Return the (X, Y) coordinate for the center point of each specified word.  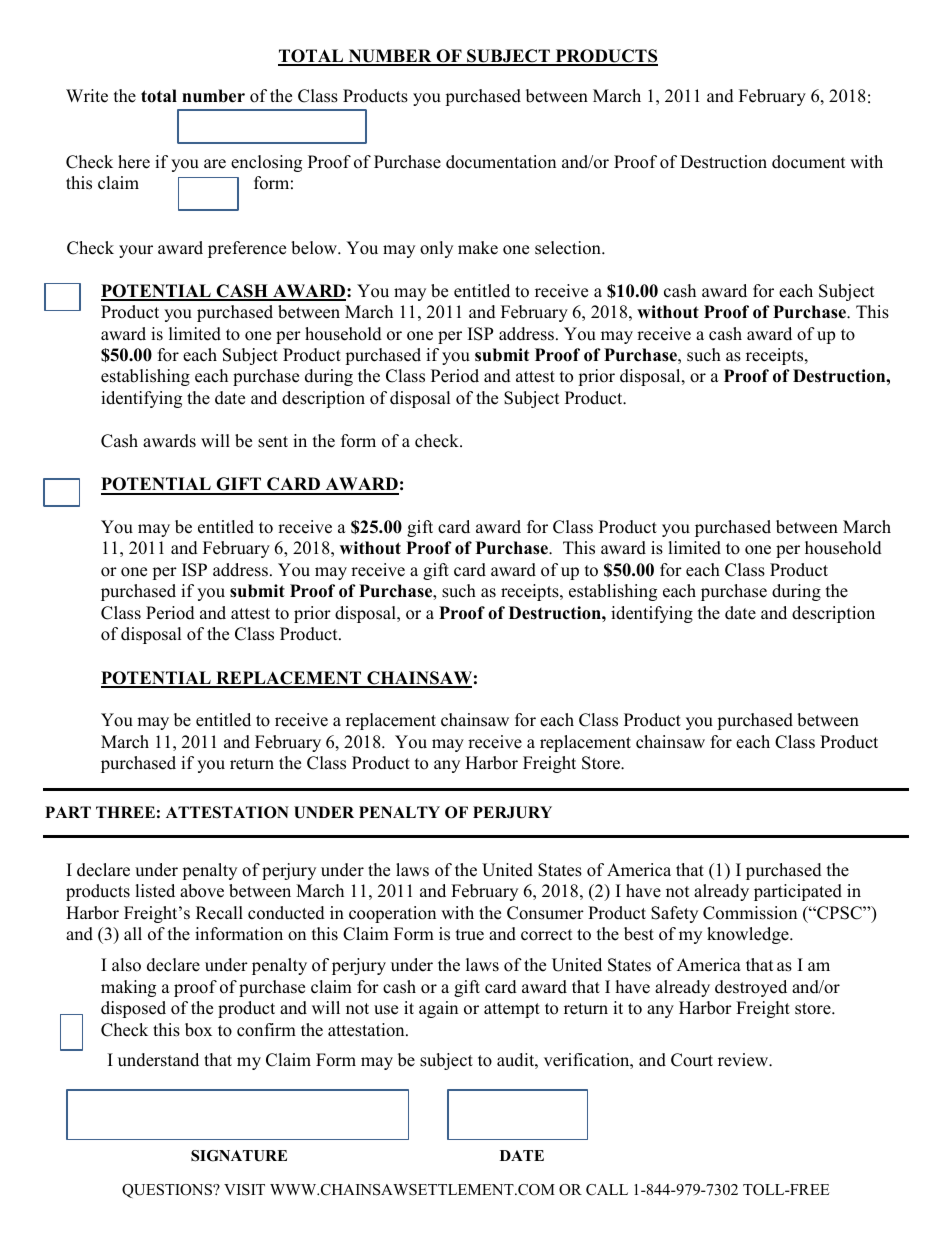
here (134, 162)
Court (692, 1060)
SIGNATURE (239, 1156)
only (436, 249)
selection (569, 248)
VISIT (244, 1190)
